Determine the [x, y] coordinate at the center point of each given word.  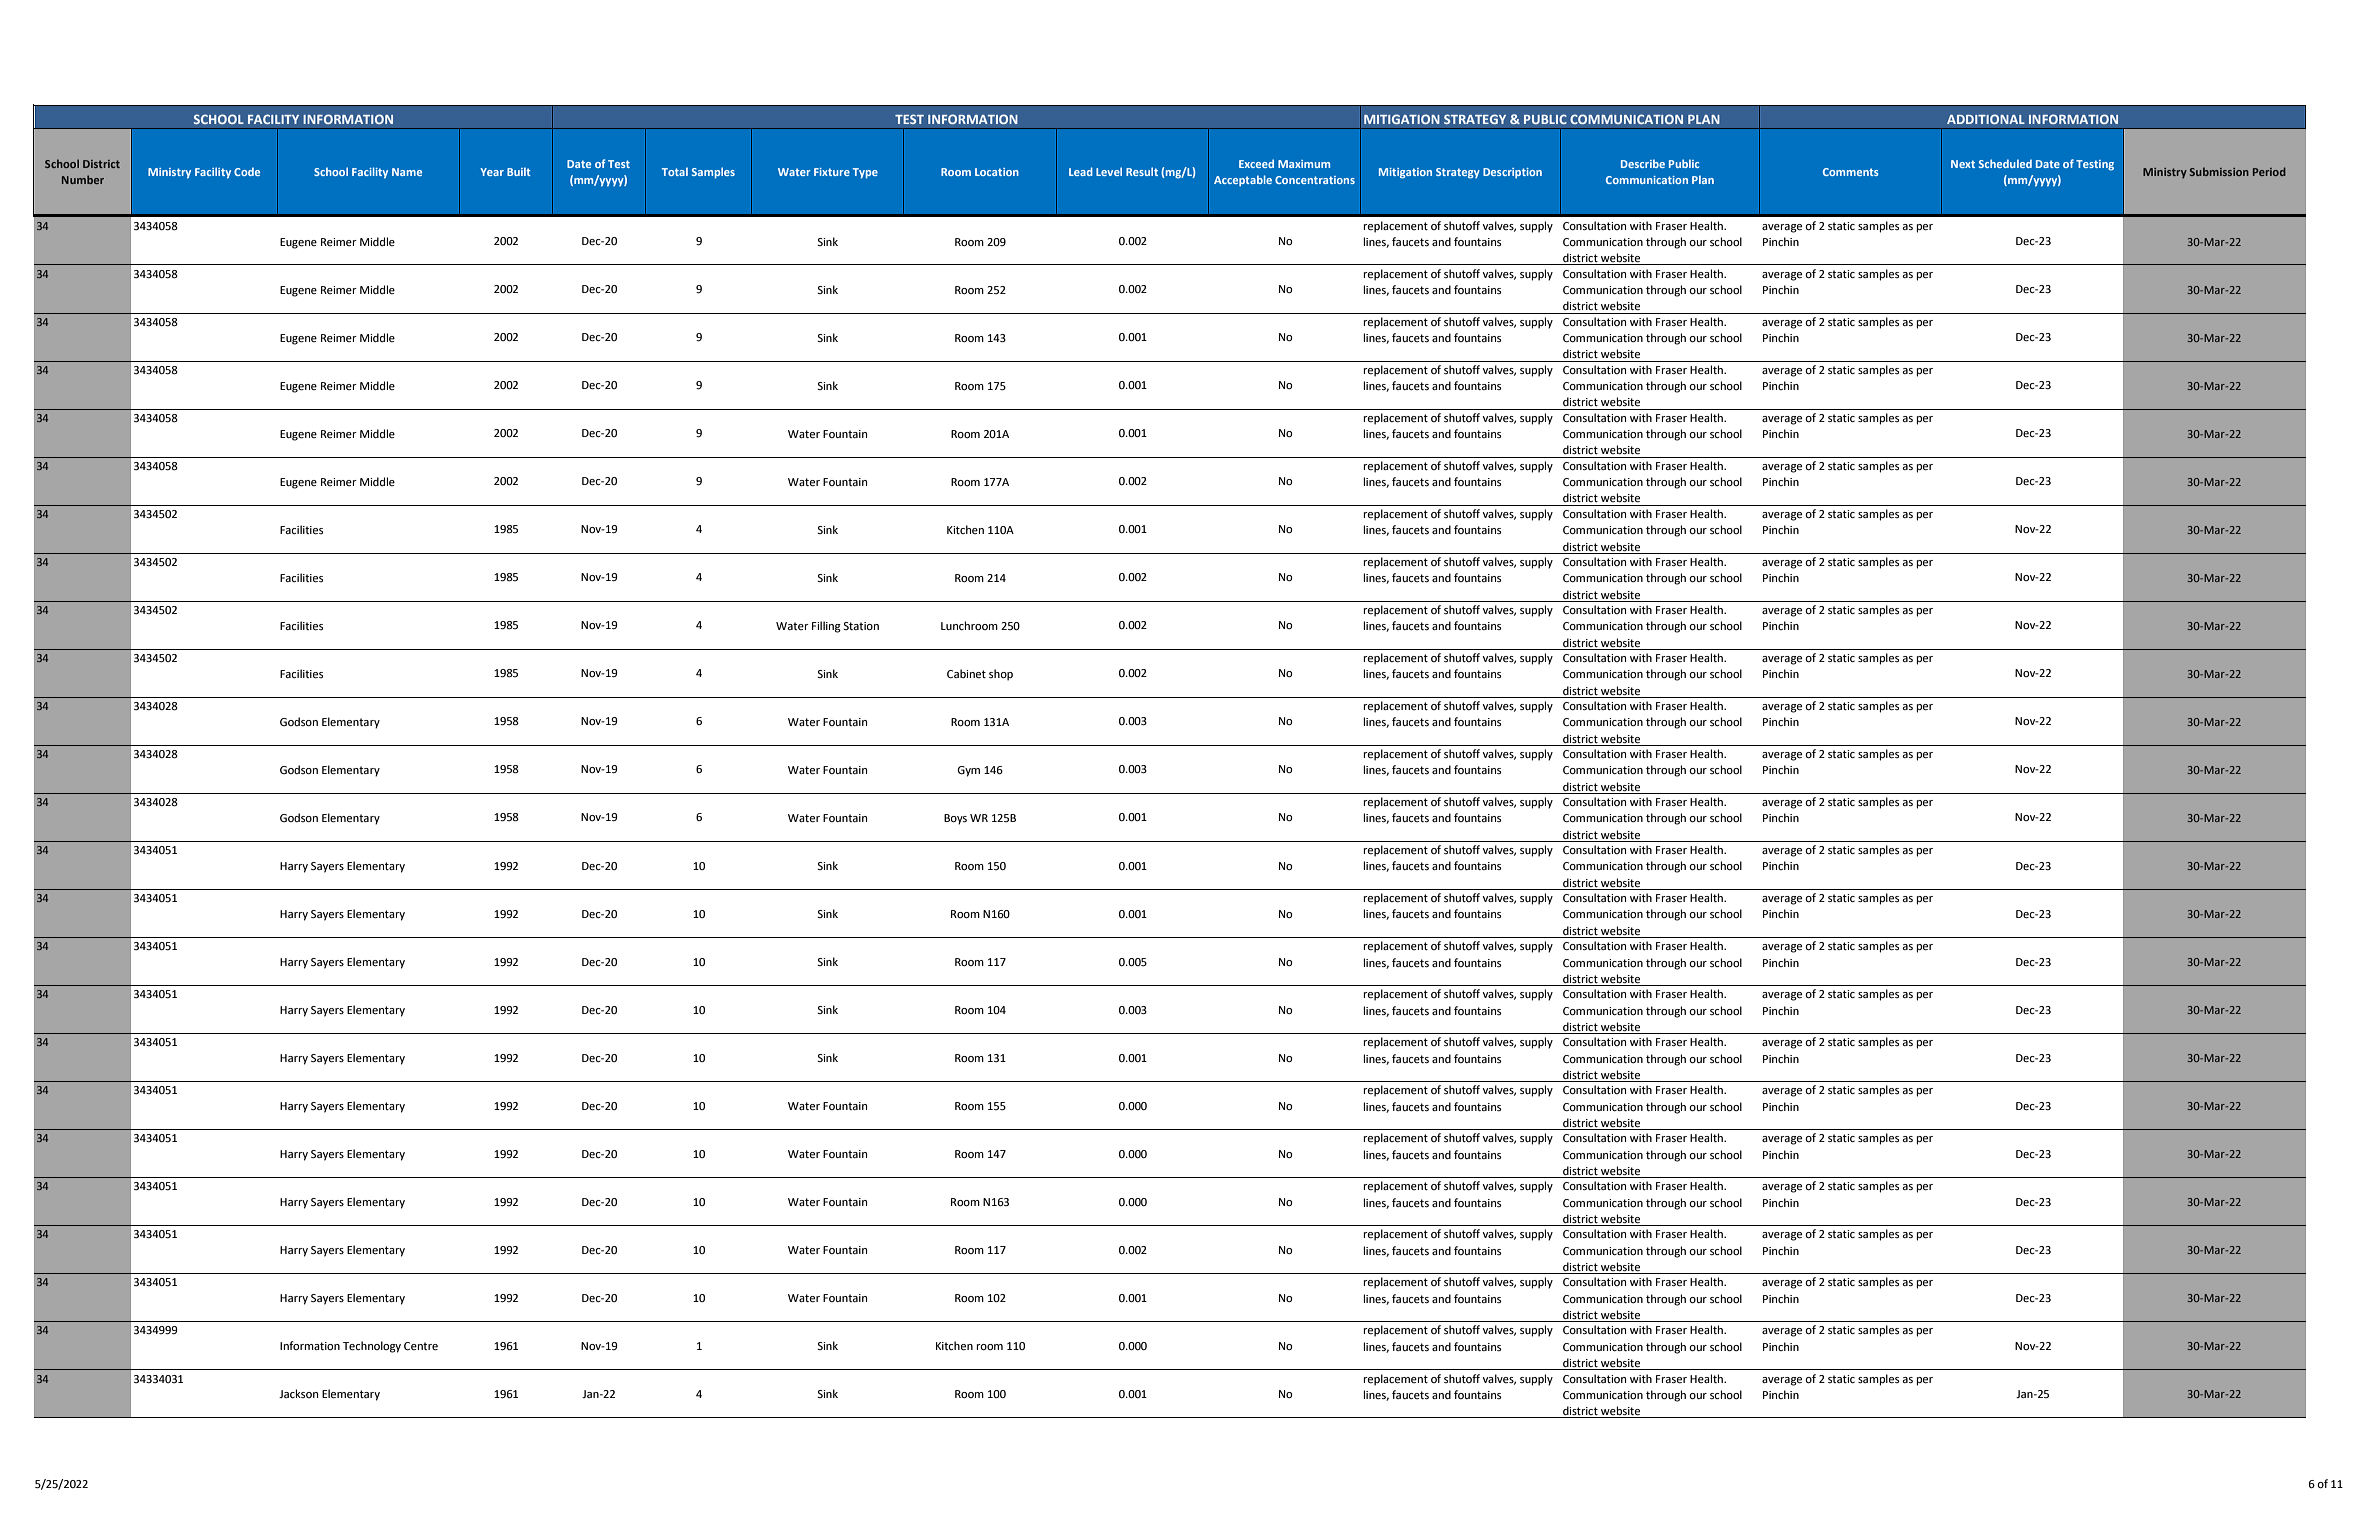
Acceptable [1243, 181]
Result [1142, 171]
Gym [968, 771]
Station [861, 626]
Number [83, 179]
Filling [826, 627]
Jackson [298, 1393]
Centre [421, 1346]
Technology [372, 1347]
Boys [955, 819]
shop [1001, 675]
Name [407, 172]
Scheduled [2005, 163]
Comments [1851, 172]
